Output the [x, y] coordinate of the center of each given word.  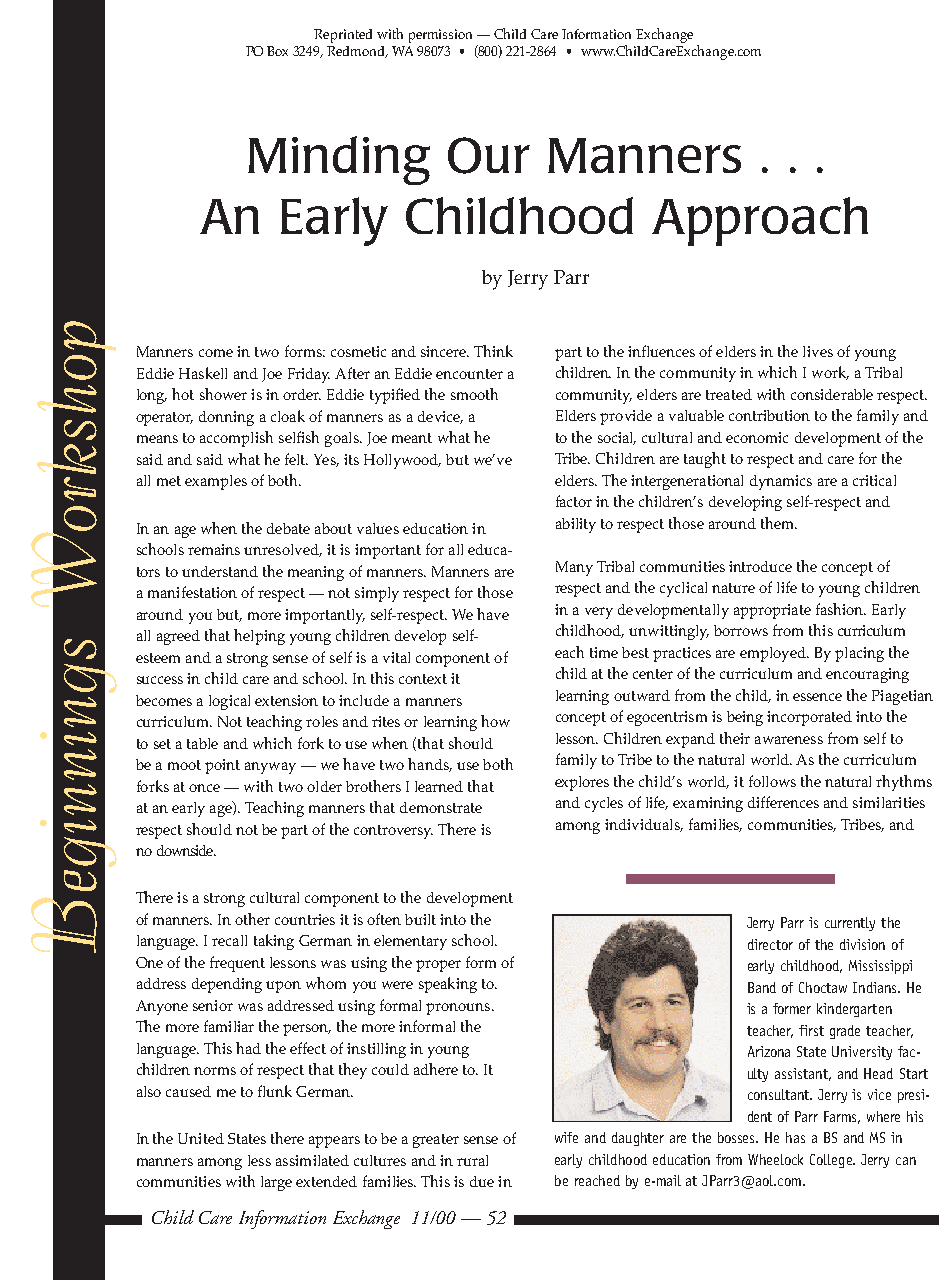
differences [783, 802]
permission [440, 36]
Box [277, 51]
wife [566, 1137]
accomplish [236, 439]
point [222, 766]
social [617, 438]
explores [582, 783]
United [201, 1138]
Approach [760, 221]
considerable [832, 394]
